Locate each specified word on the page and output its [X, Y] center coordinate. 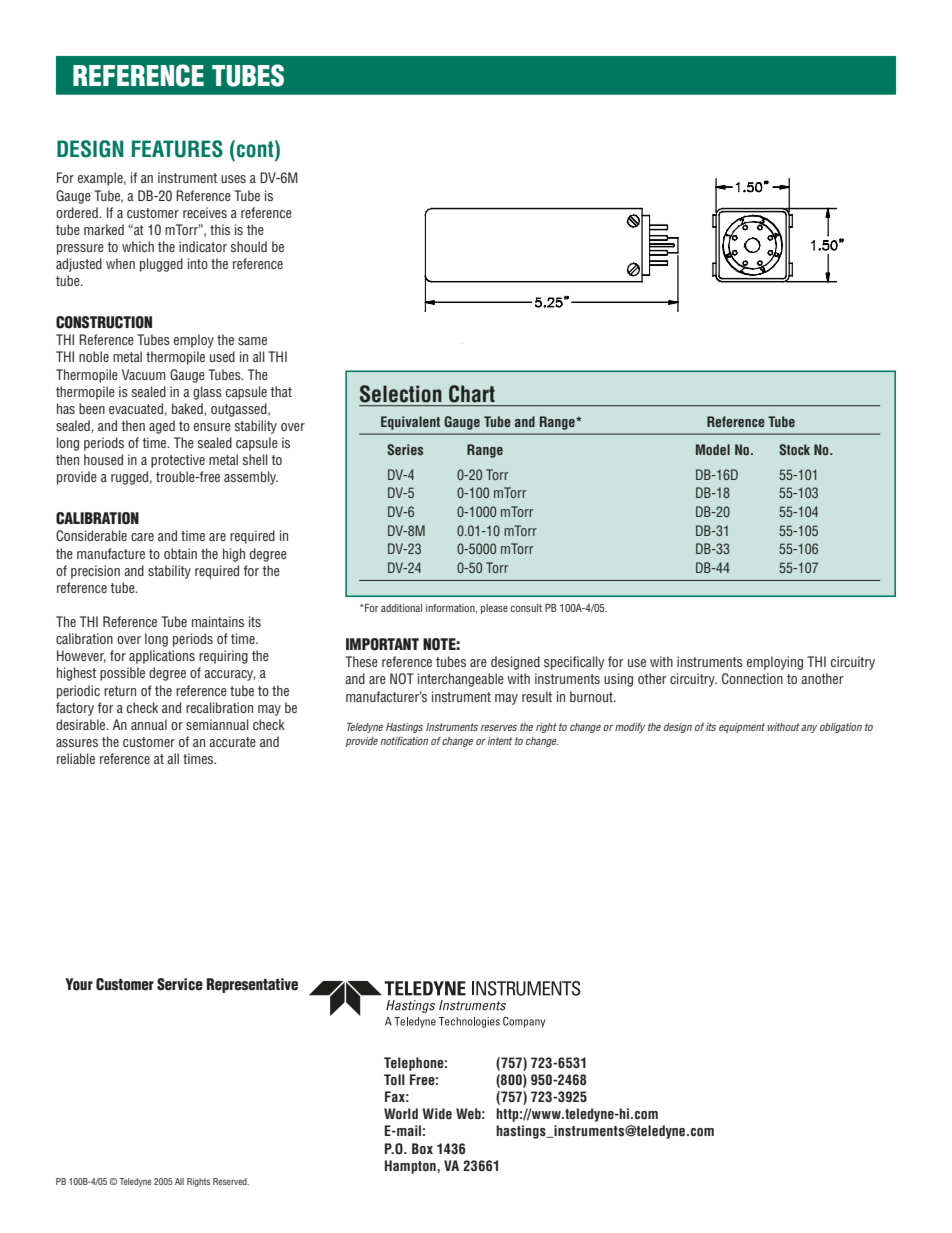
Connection [752, 679]
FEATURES [177, 149]
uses [233, 179]
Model [713, 449]
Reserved [231, 1181]
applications [162, 657]
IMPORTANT [382, 644]
